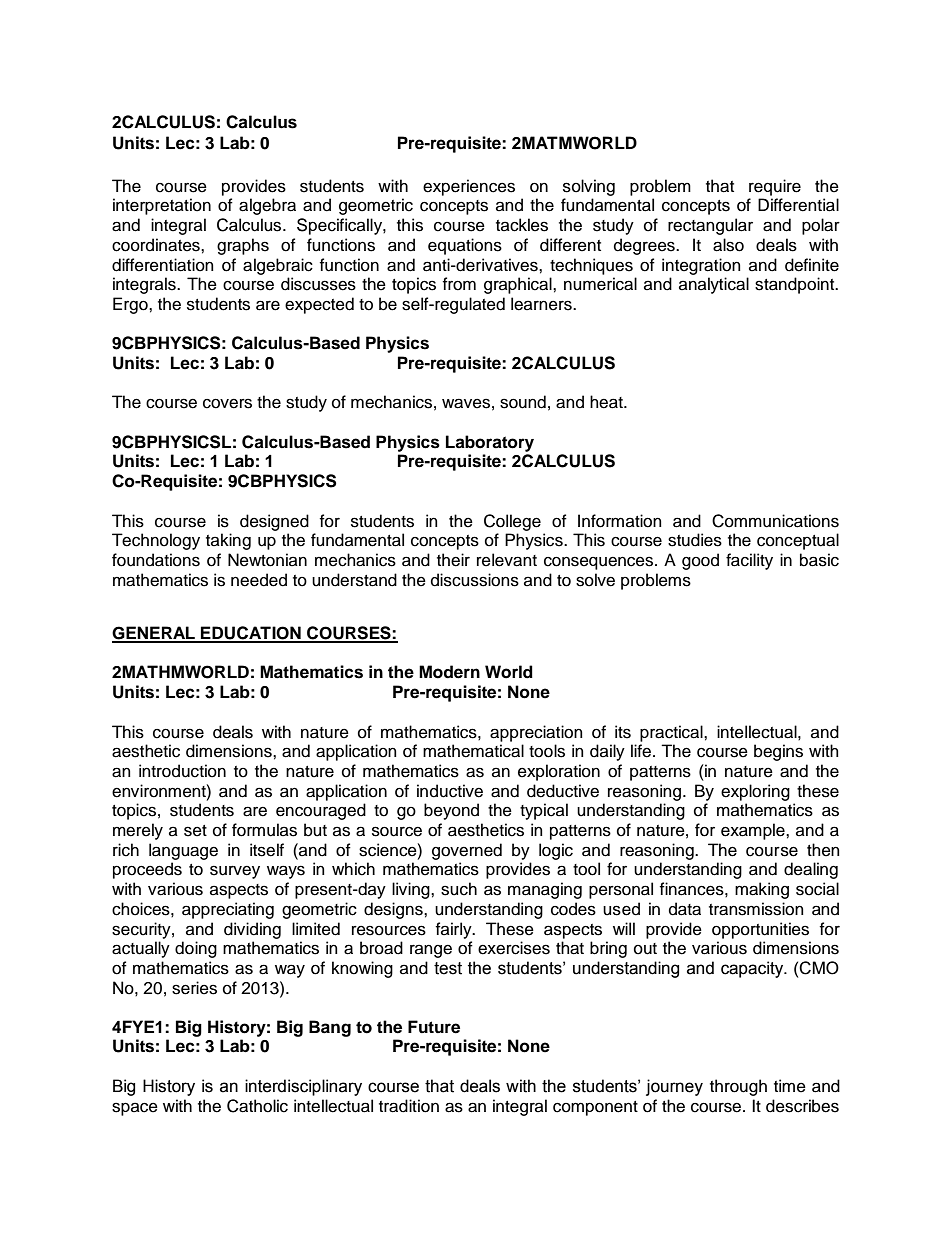 The image size is (952, 1233). Describe the element at coordinates (469, 187) in the screenshot. I see `experiences` at that location.
